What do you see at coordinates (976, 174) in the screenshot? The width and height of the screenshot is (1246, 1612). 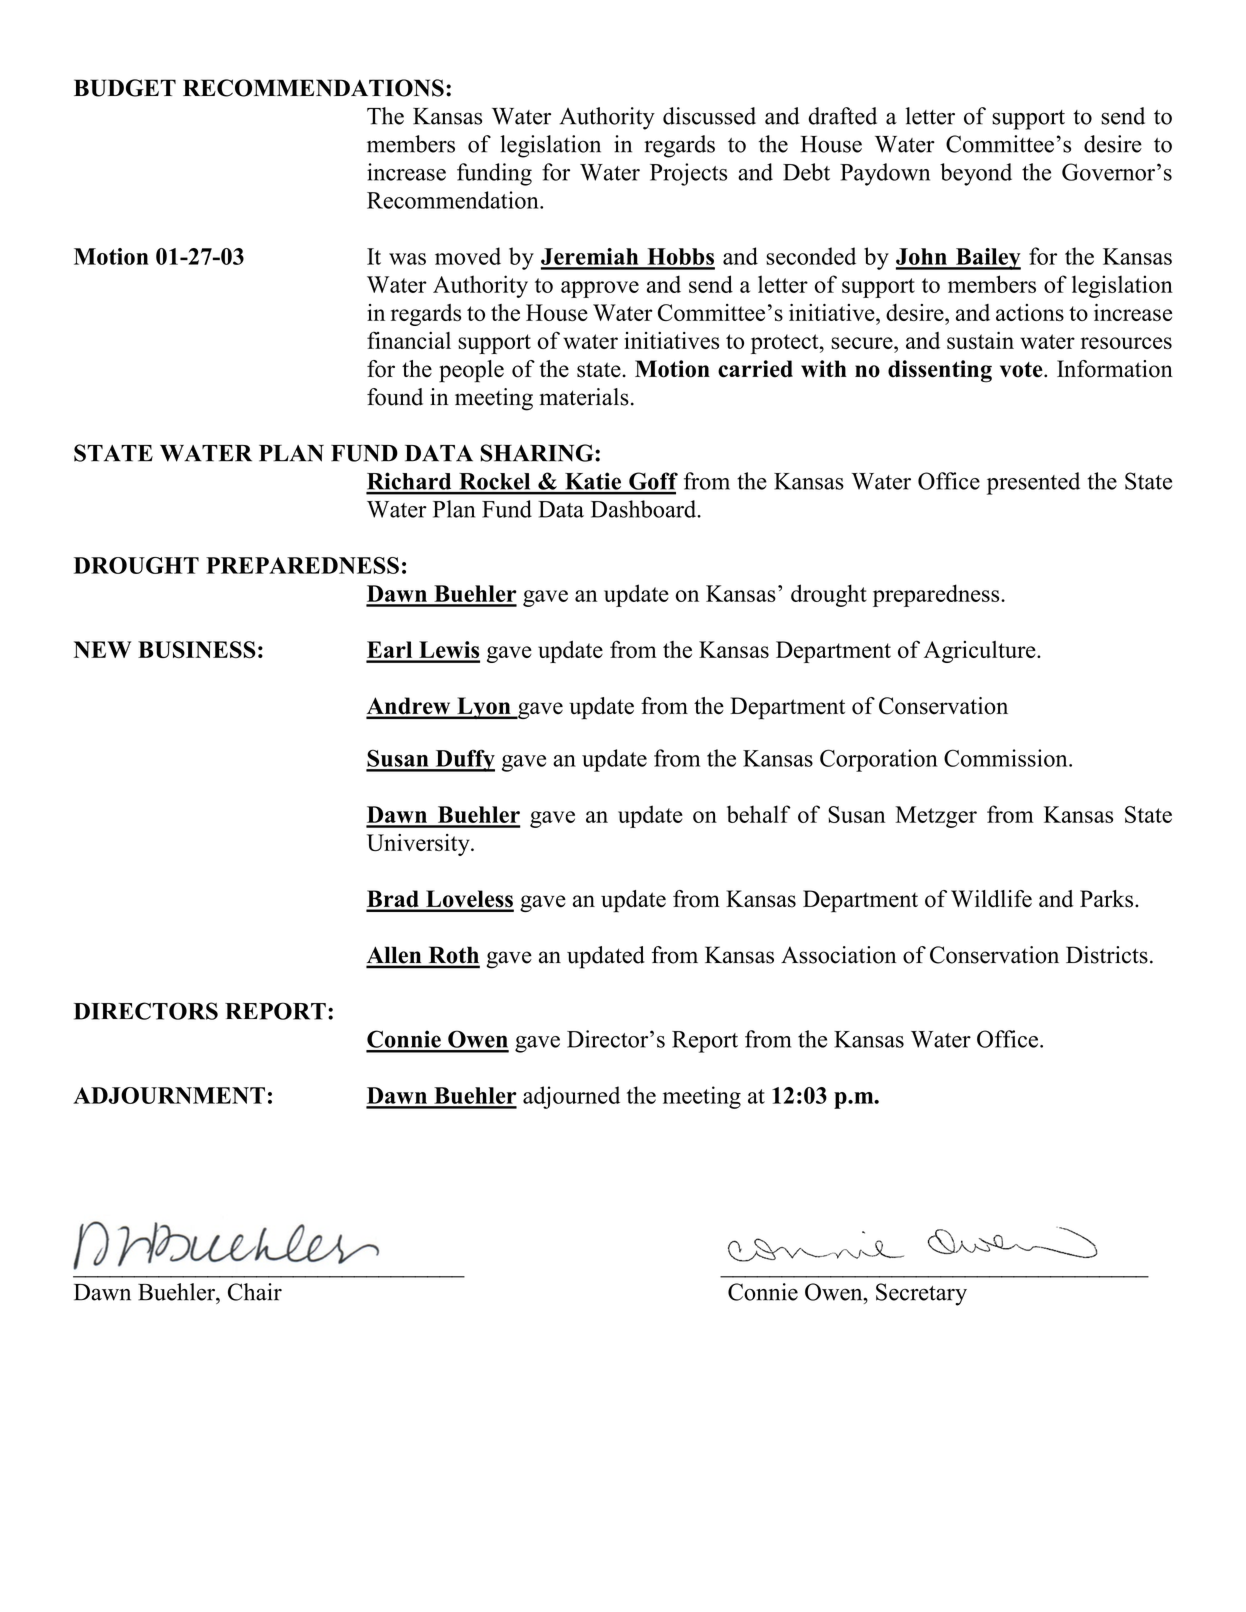 I see `beyond` at bounding box center [976, 174].
